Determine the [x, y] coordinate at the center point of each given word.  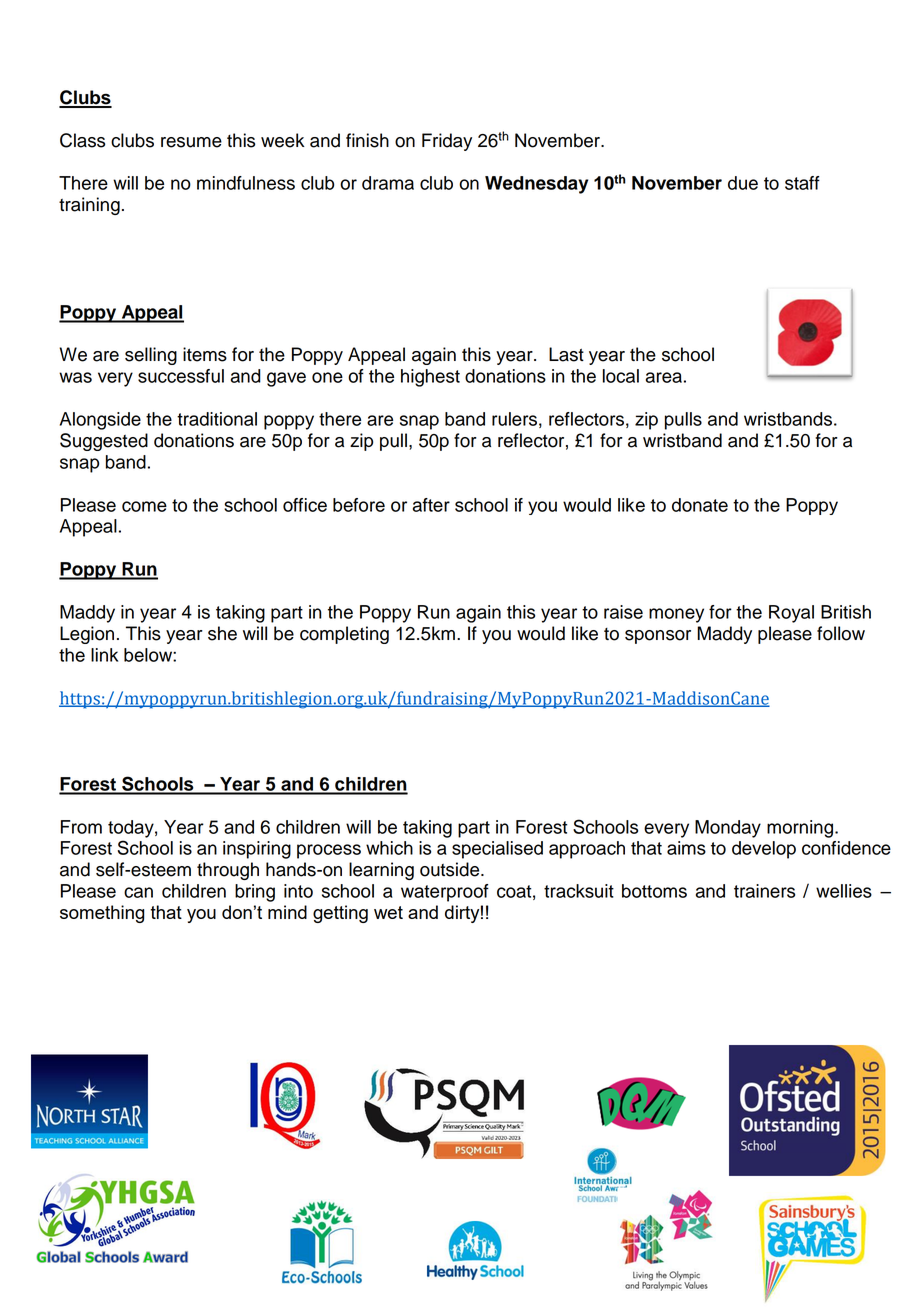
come [144, 506]
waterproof [445, 893]
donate [700, 505]
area [664, 377]
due [743, 183]
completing [344, 635]
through [228, 871]
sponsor [658, 637]
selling [151, 356]
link [104, 655]
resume [191, 142]
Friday [447, 142]
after [431, 505]
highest [430, 378]
